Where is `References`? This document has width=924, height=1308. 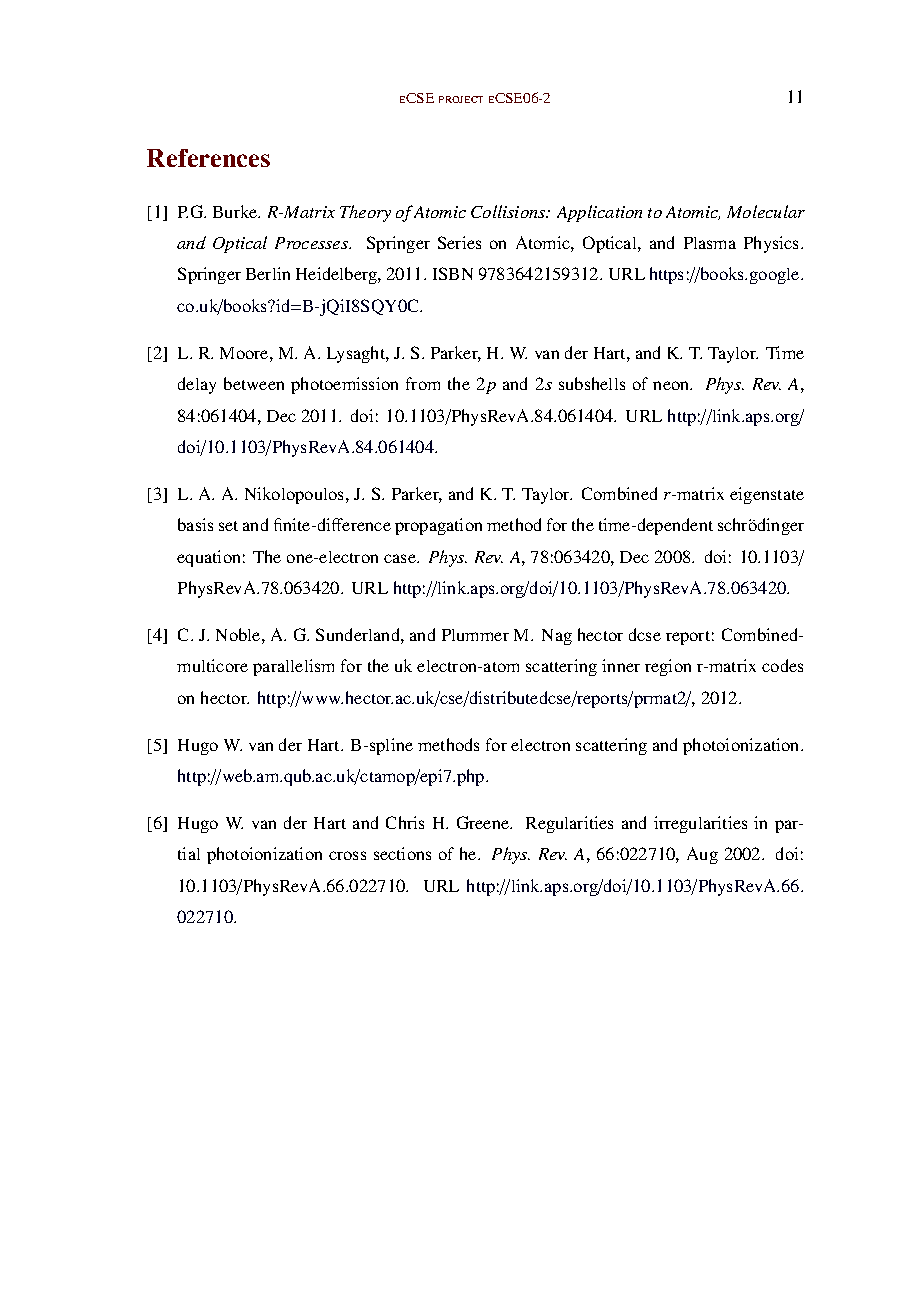 References is located at coordinates (208, 158).
